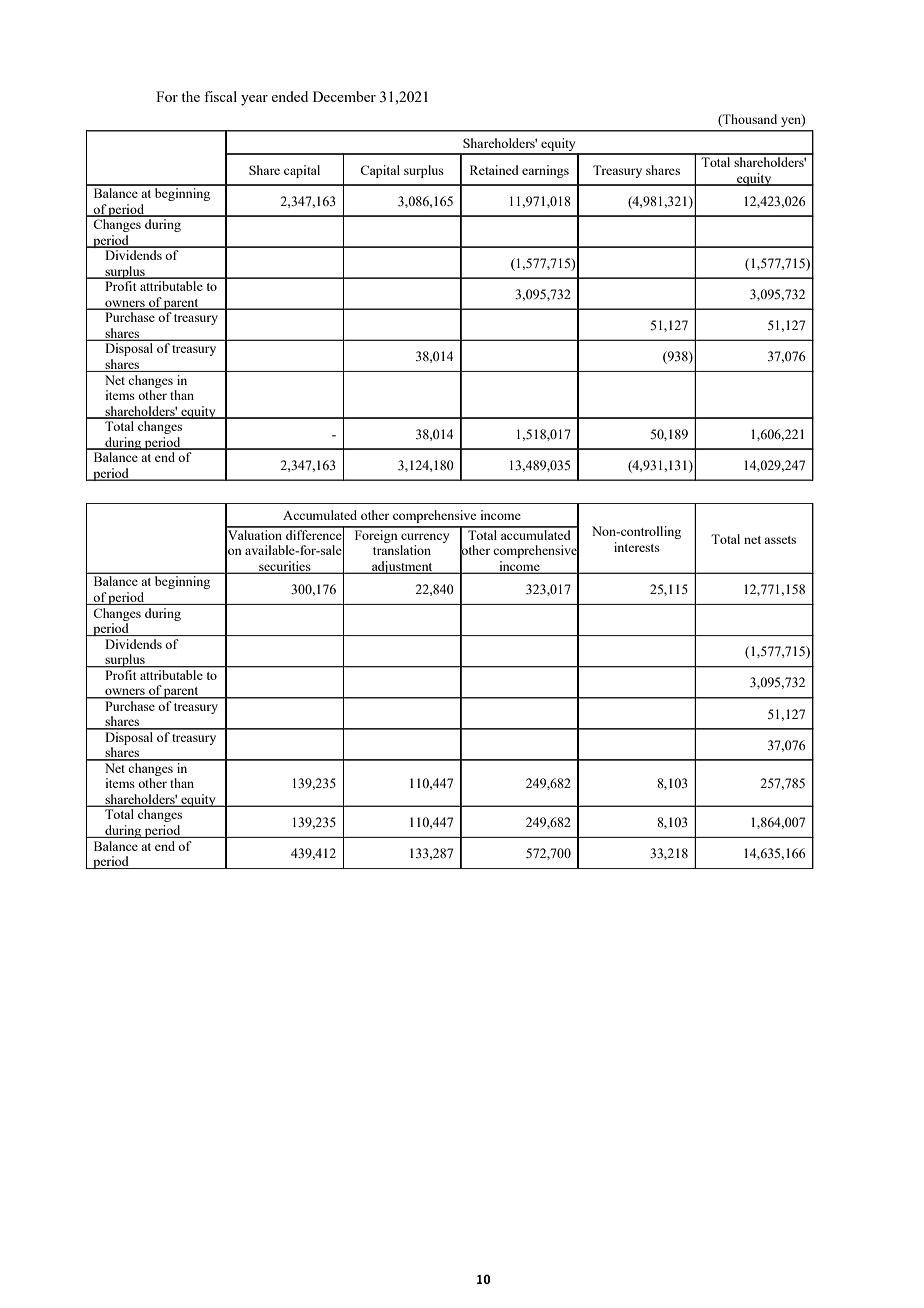 This screenshot has width=924, height=1308. Describe the element at coordinates (402, 550) in the screenshot. I see `translation` at that location.
